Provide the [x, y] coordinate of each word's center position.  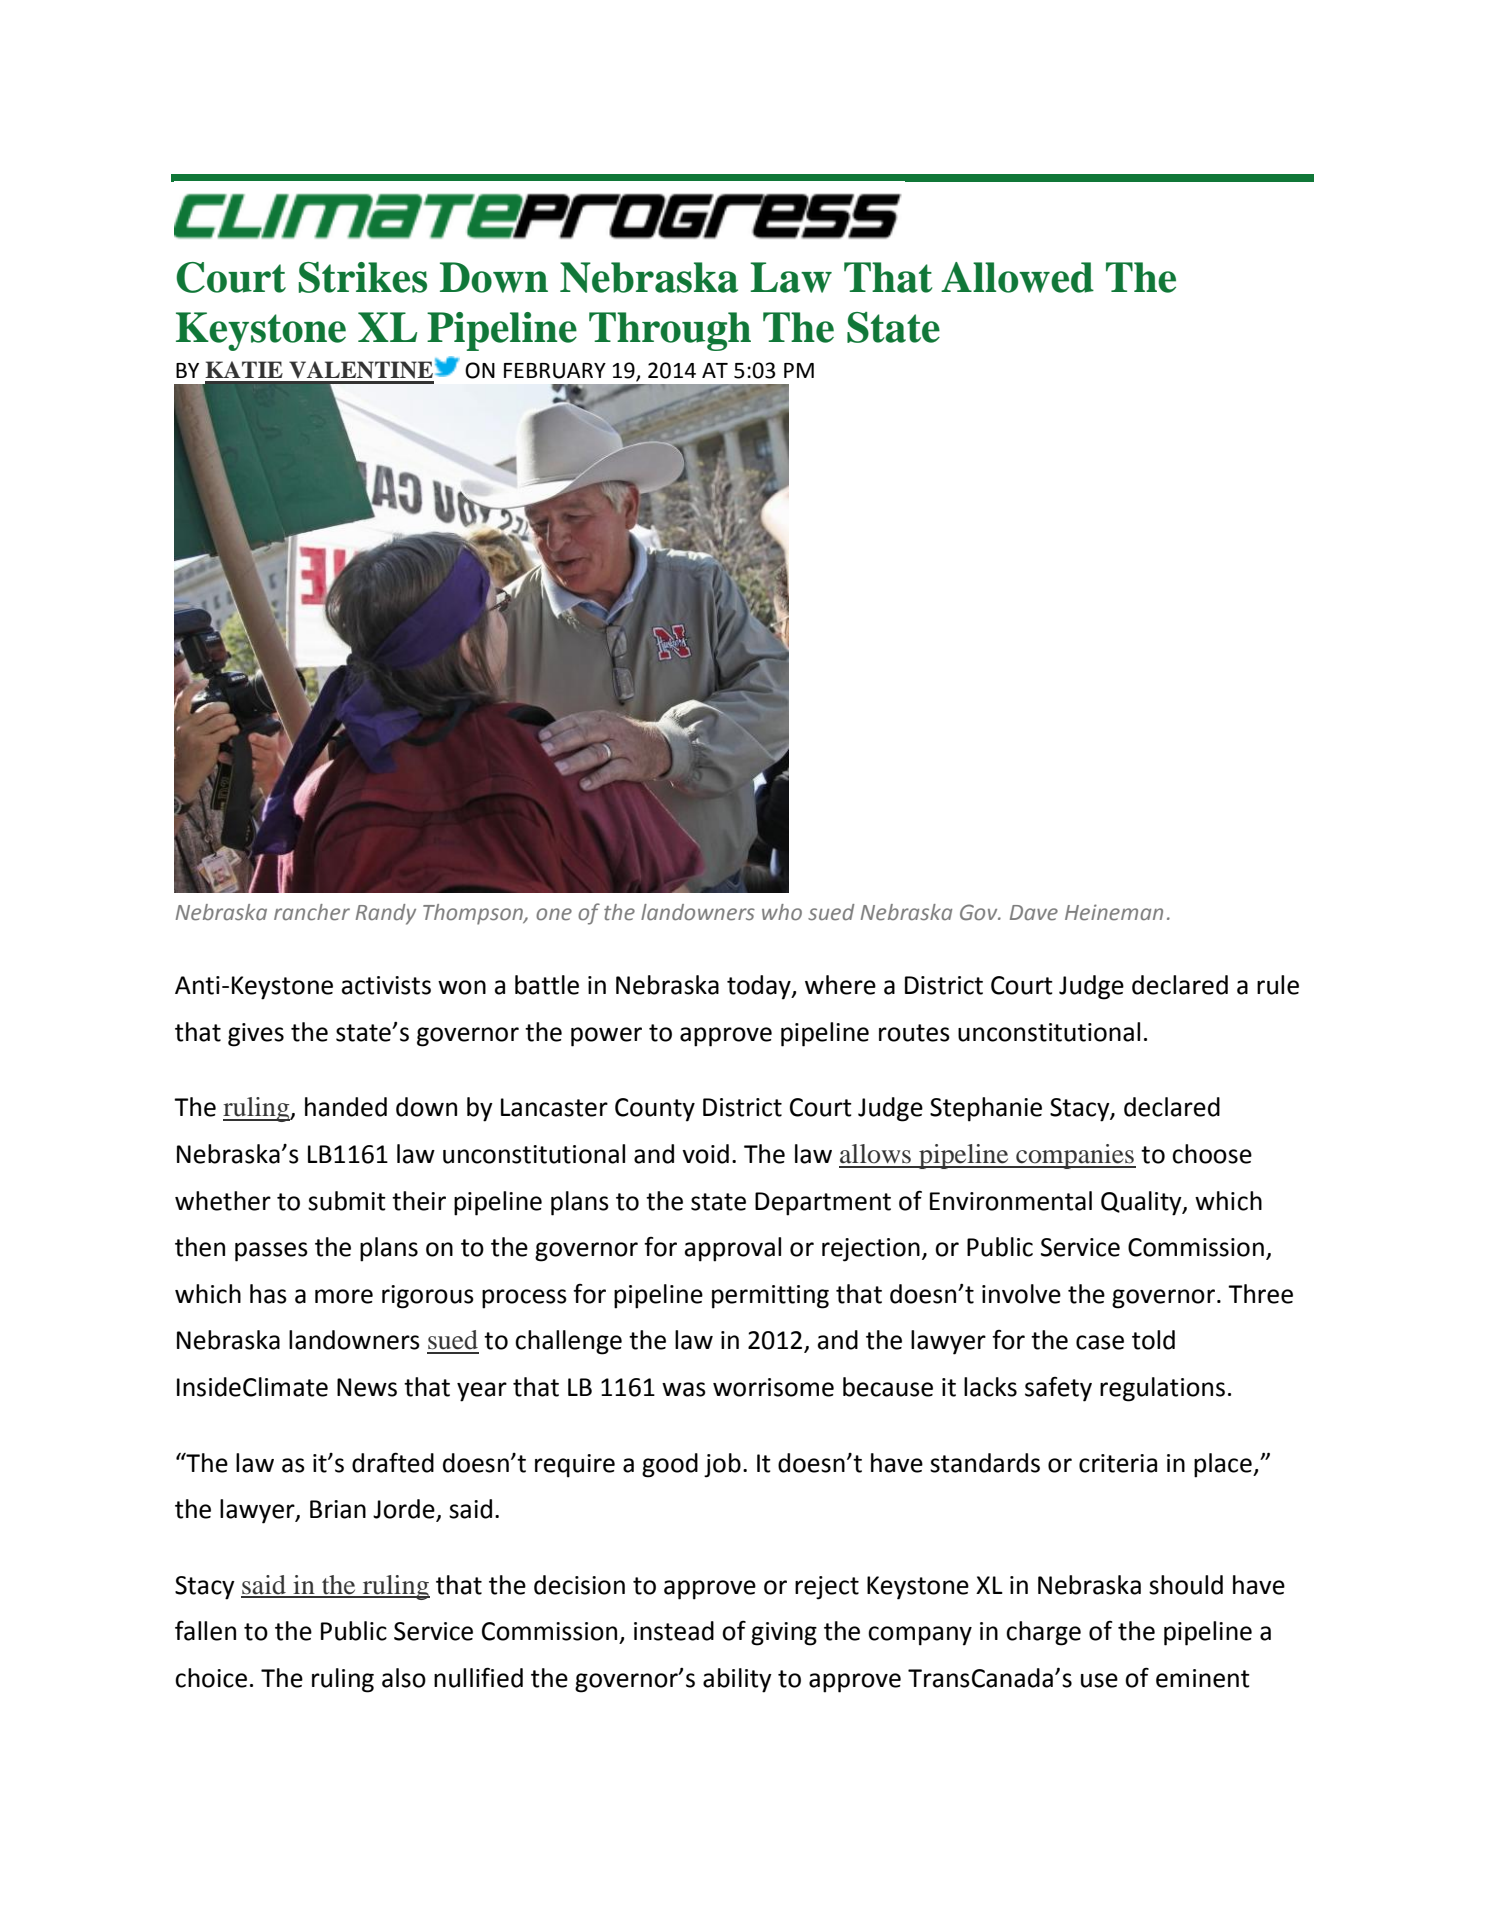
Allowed [1017, 277]
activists [386, 985]
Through [670, 331]
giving [784, 1634]
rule [1278, 985]
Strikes [363, 277]
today [760, 987]
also [404, 1678]
